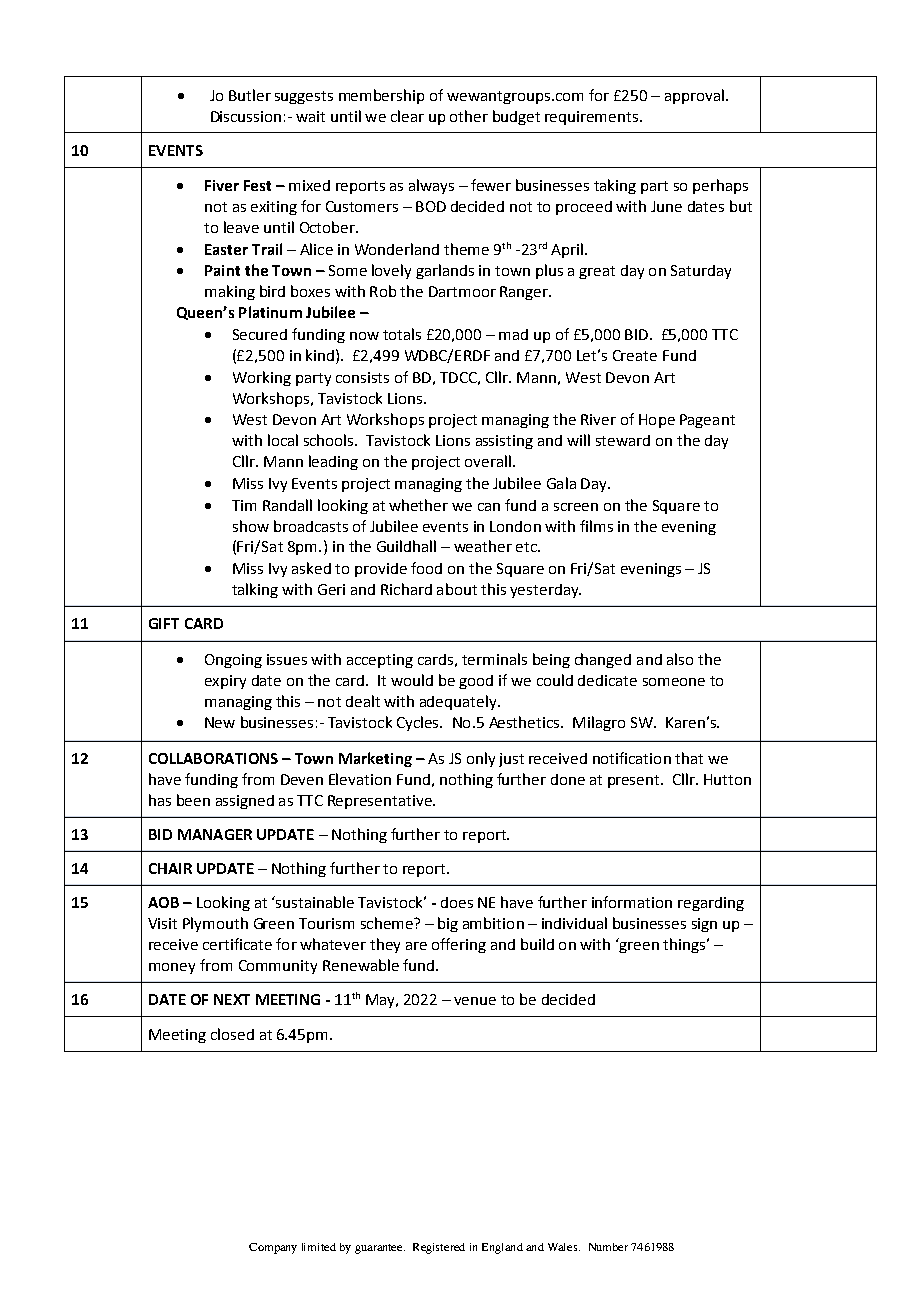 Image resolution: width=924 pixels, height=1309 pixels. What do you see at coordinates (418, 505) in the screenshot?
I see `whether` at bounding box center [418, 505].
